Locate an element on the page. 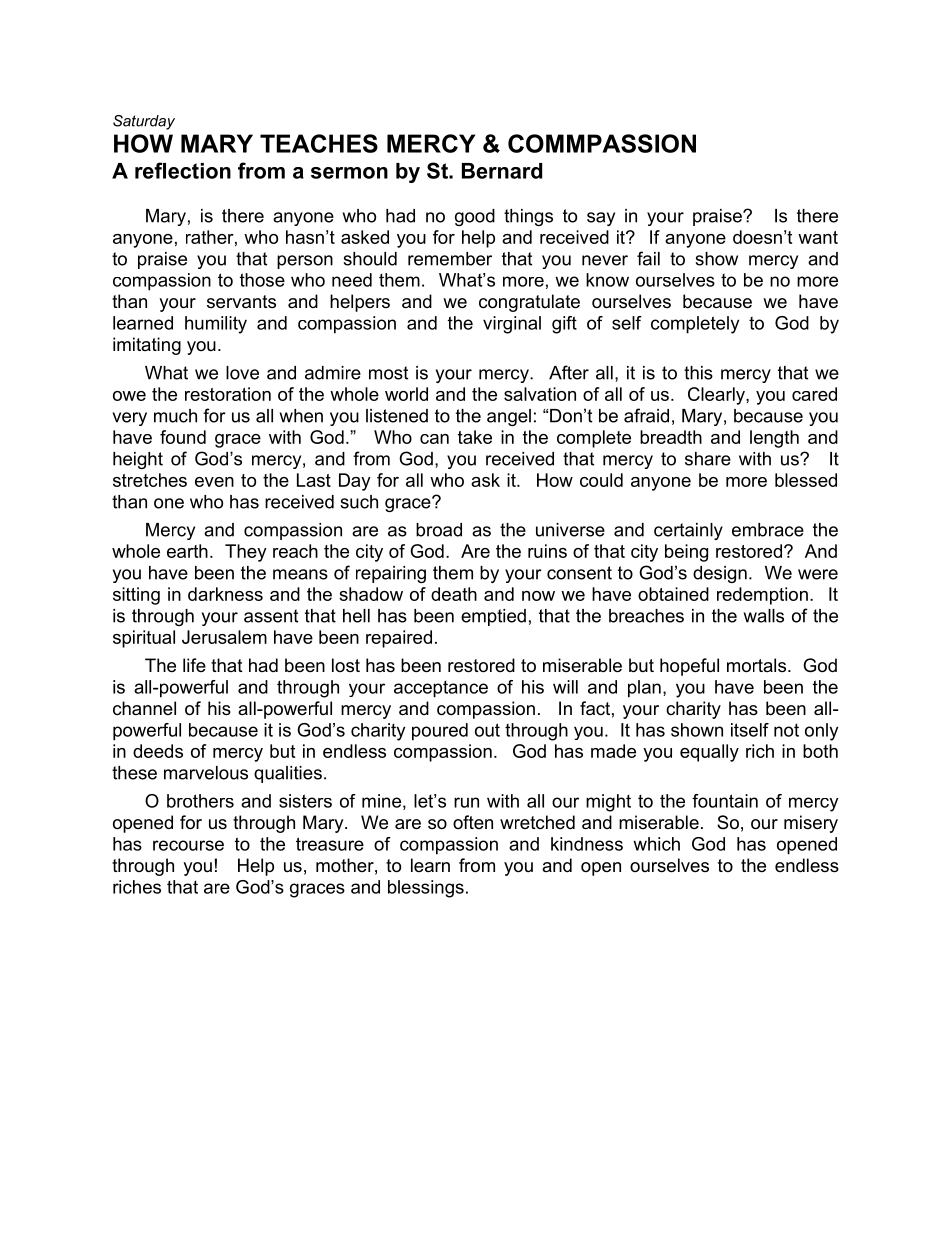  Bernard is located at coordinates (502, 171).
